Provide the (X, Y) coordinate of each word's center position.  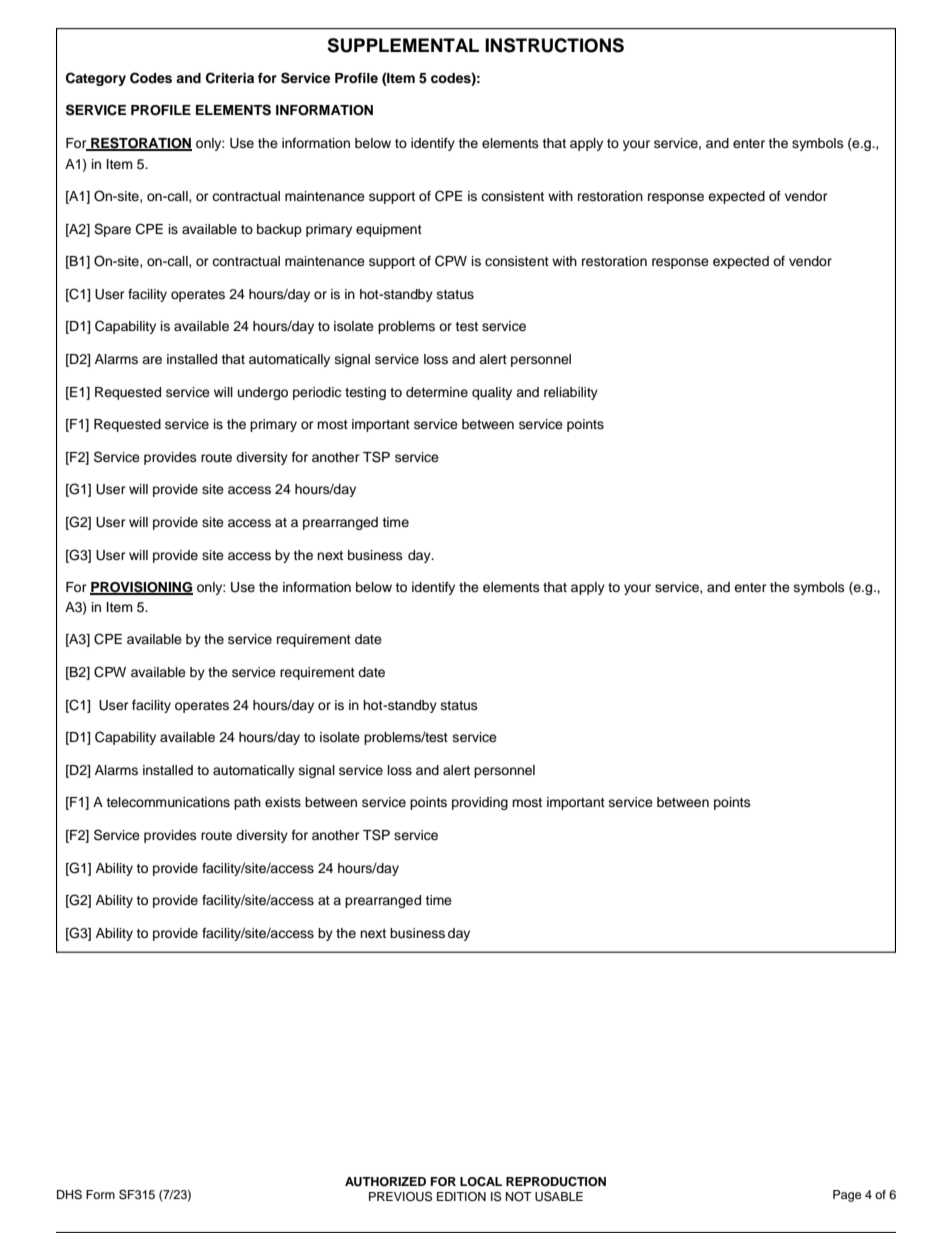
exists (283, 802)
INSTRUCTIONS (554, 45)
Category (96, 79)
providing (480, 803)
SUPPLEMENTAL (403, 45)
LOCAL (481, 1181)
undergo (263, 393)
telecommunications (168, 802)
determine (437, 392)
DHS (69, 1195)
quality (492, 393)
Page (847, 1196)
